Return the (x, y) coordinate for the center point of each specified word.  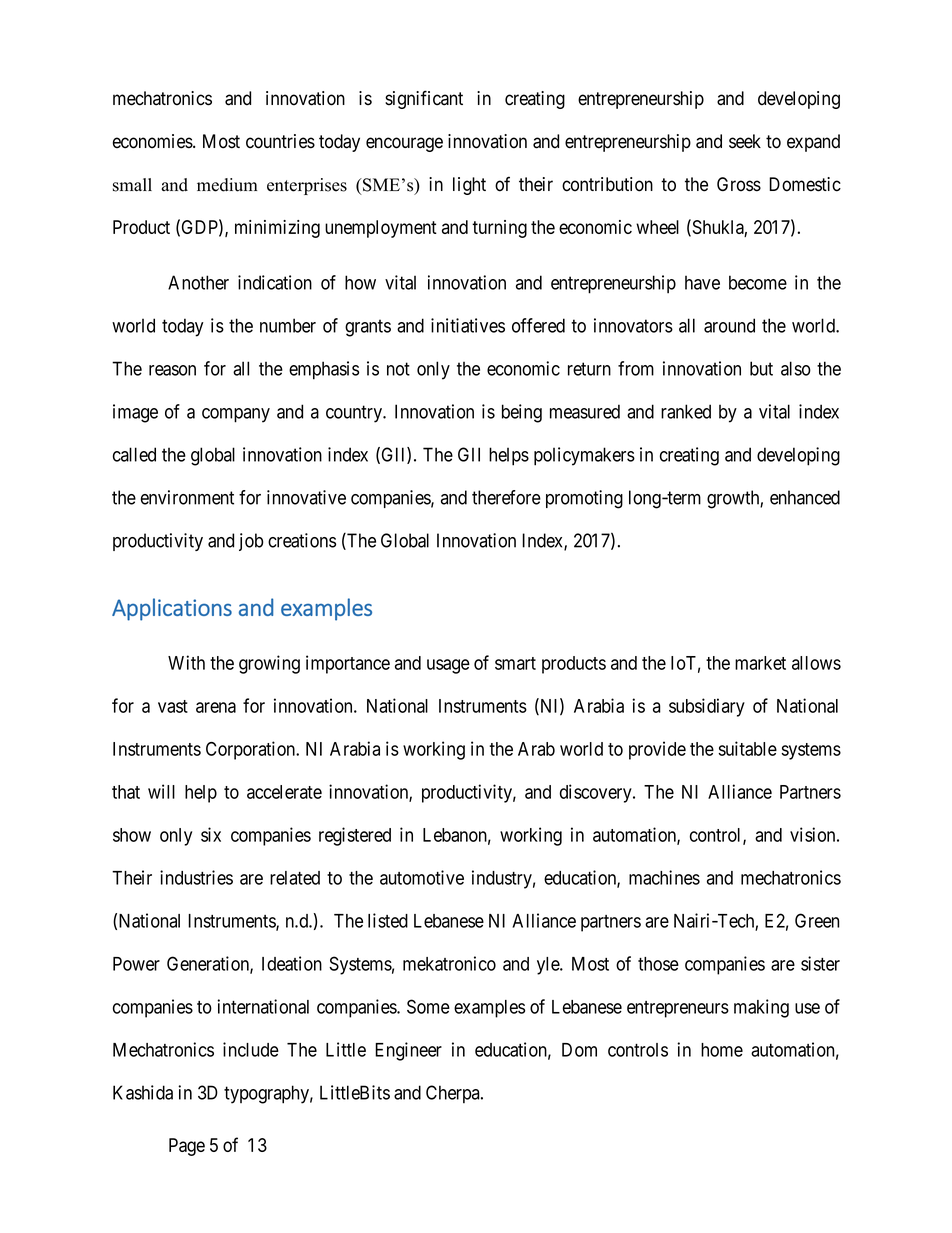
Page (187, 1147)
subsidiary (707, 707)
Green (817, 920)
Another (198, 282)
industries (196, 877)
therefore (506, 497)
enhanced (805, 497)
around (729, 325)
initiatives (468, 325)
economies (153, 141)
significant (424, 99)
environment (187, 497)
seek (745, 141)
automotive (422, 877)
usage (448, 666)
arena (216, 707)
